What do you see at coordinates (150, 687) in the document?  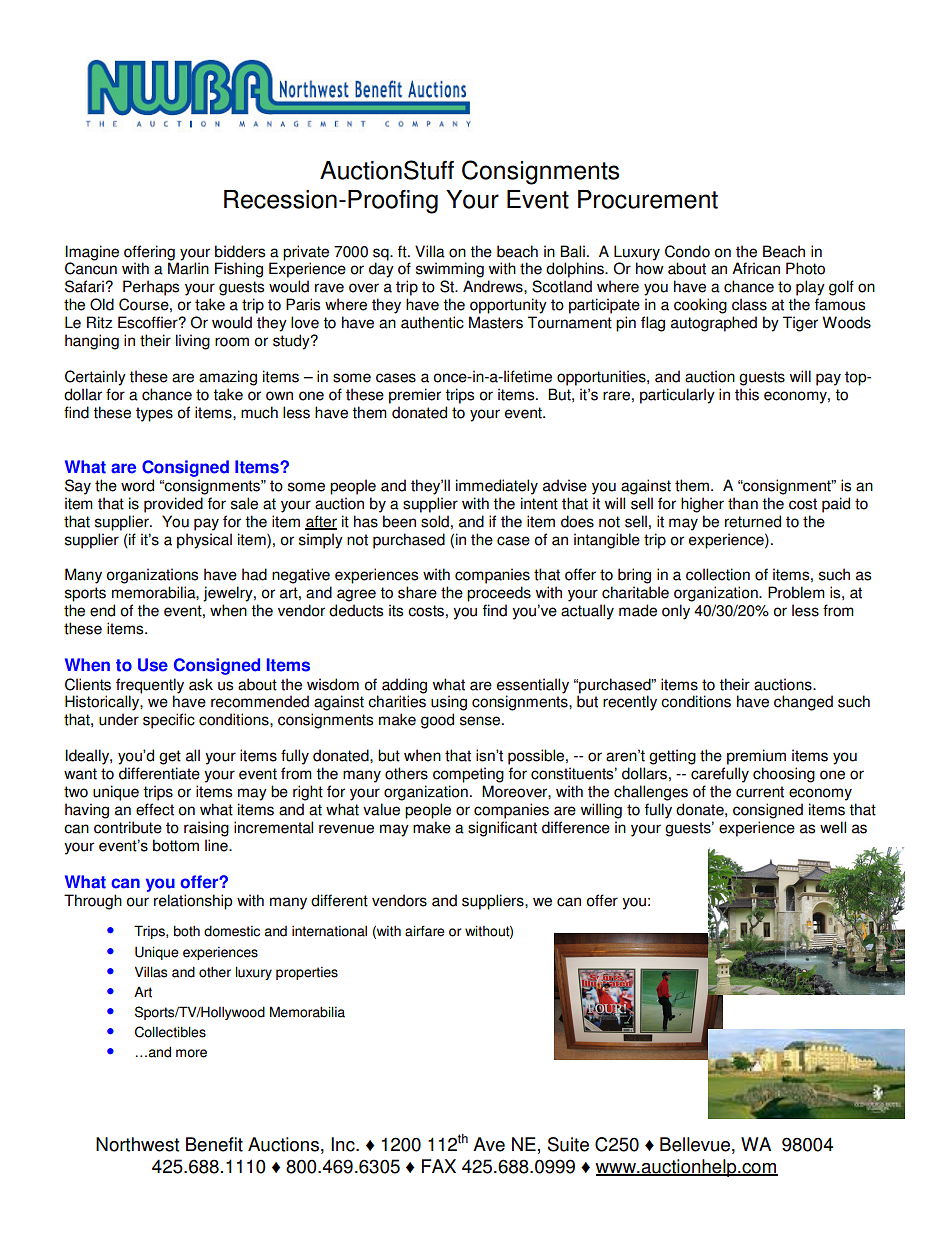 I see `frequently` at bounding box center [150, 687].
